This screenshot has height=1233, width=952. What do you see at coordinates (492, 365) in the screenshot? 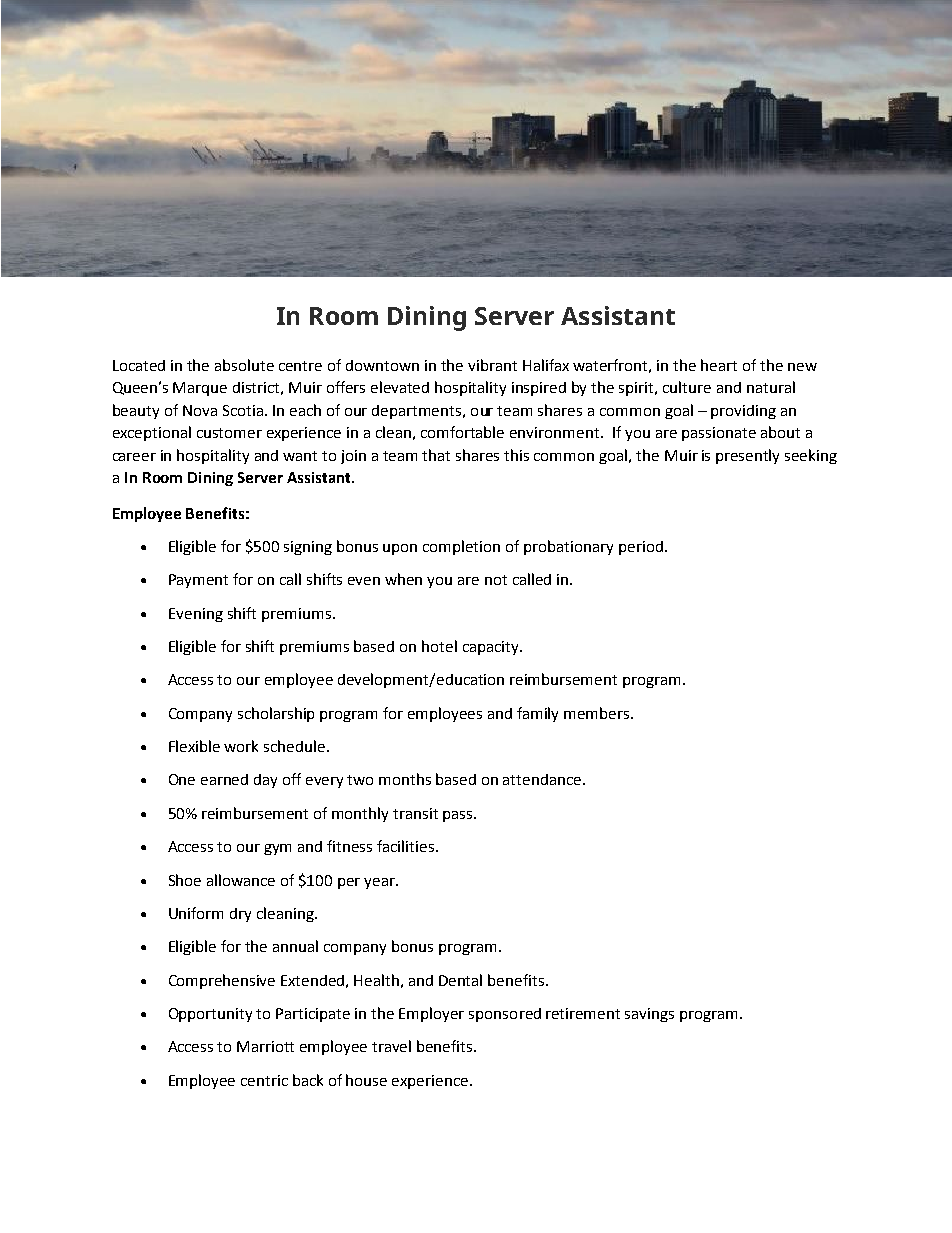
I see `vibrant` at bounding box center [492, 365].
